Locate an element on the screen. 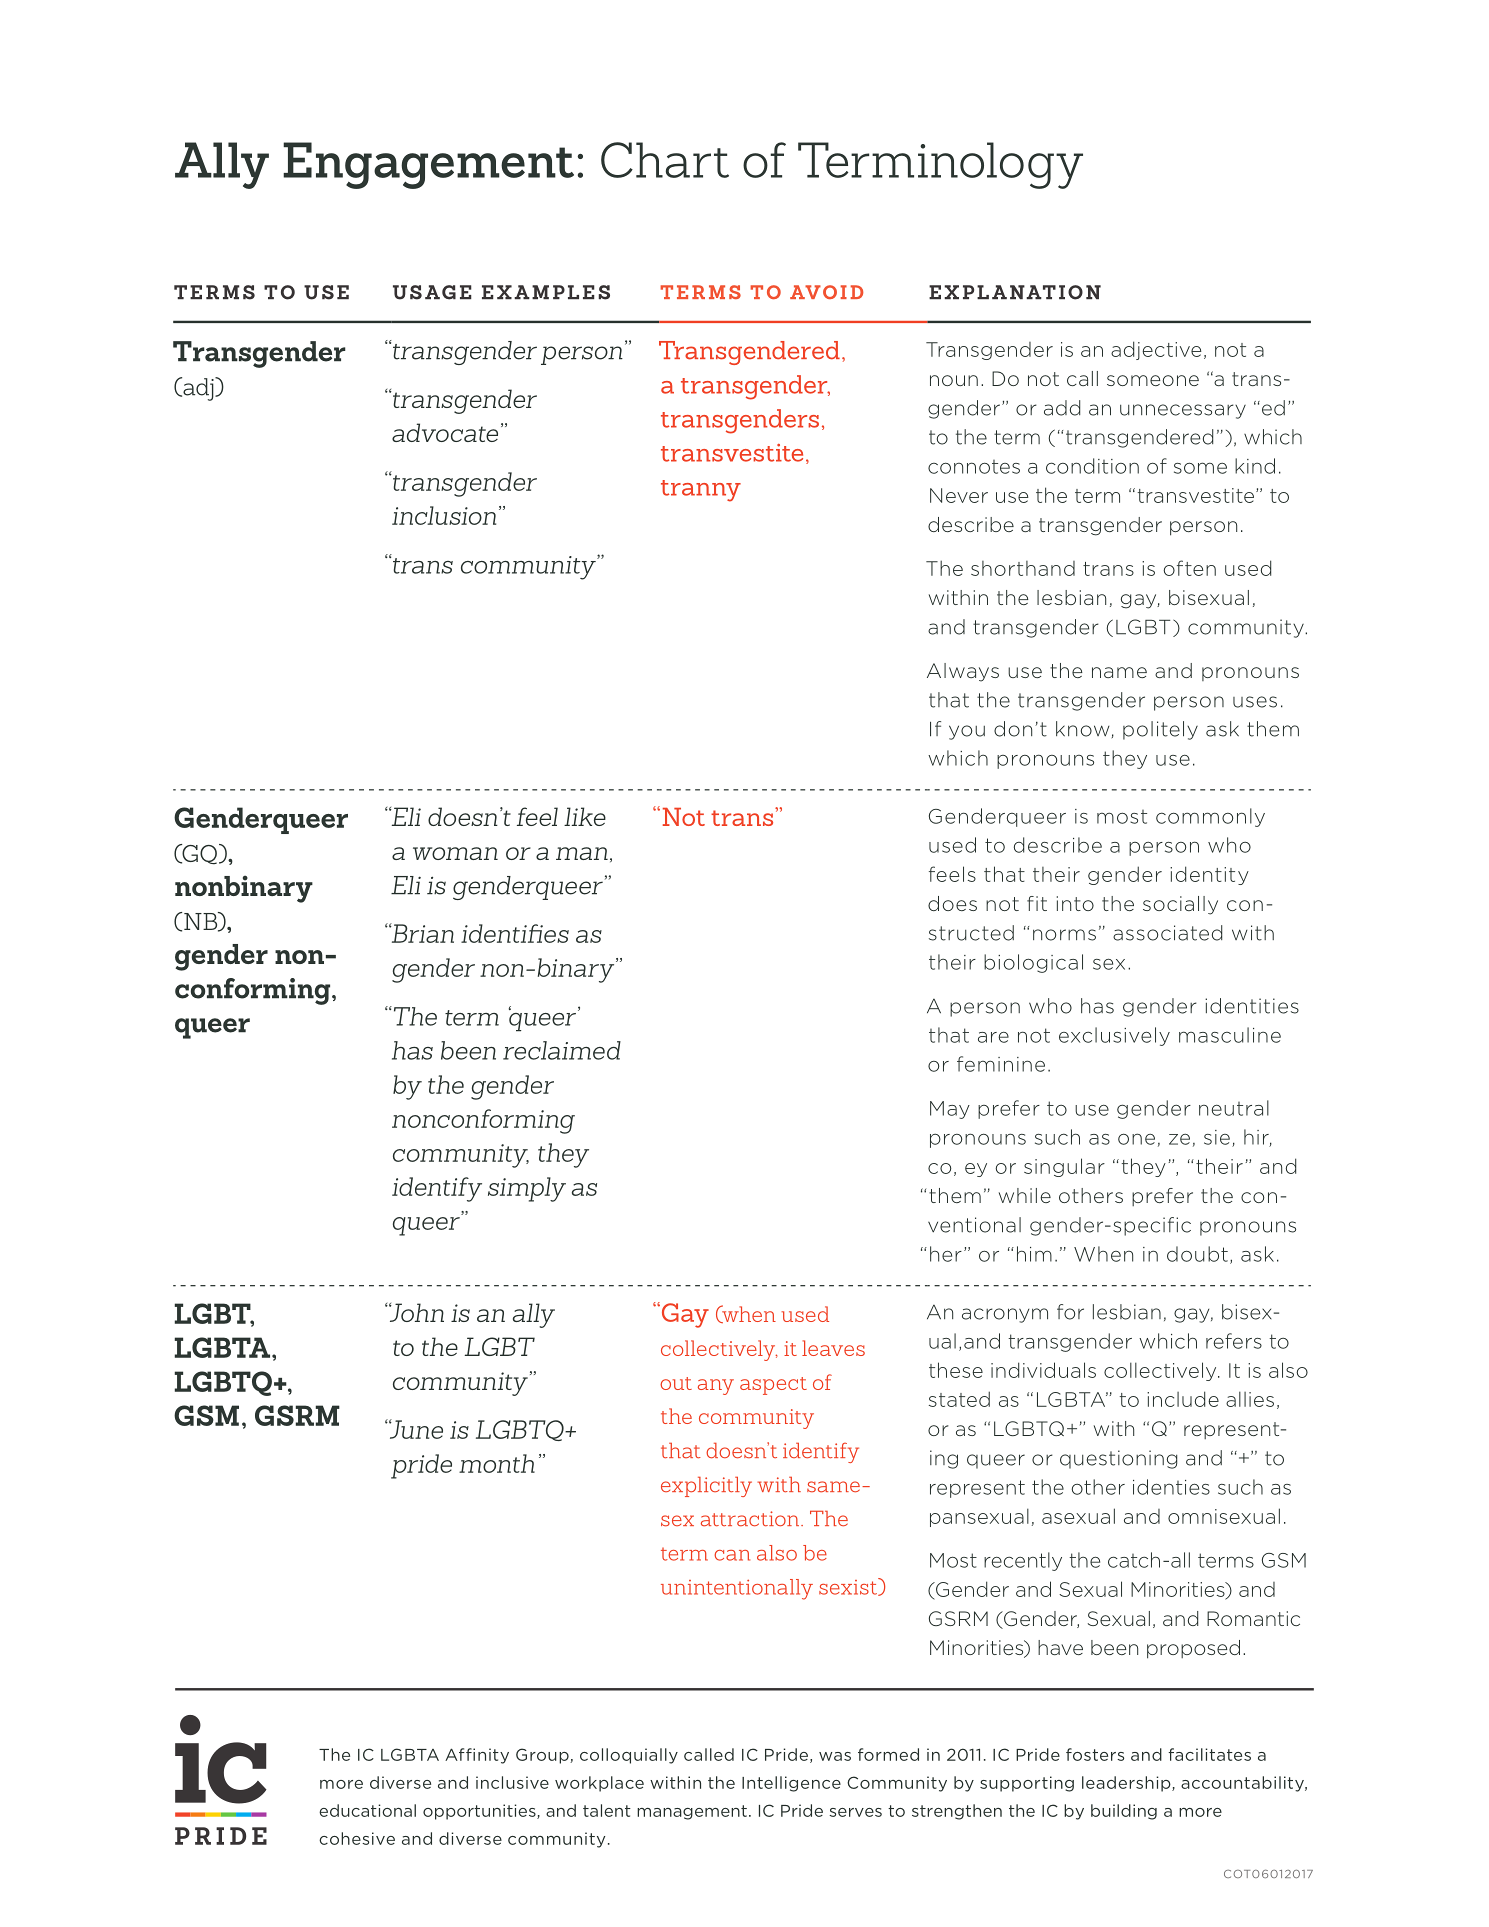 Image resolution: width=1489 pixels, height=1927 pixels. doubt is located at coordinates (1197, 1254).
